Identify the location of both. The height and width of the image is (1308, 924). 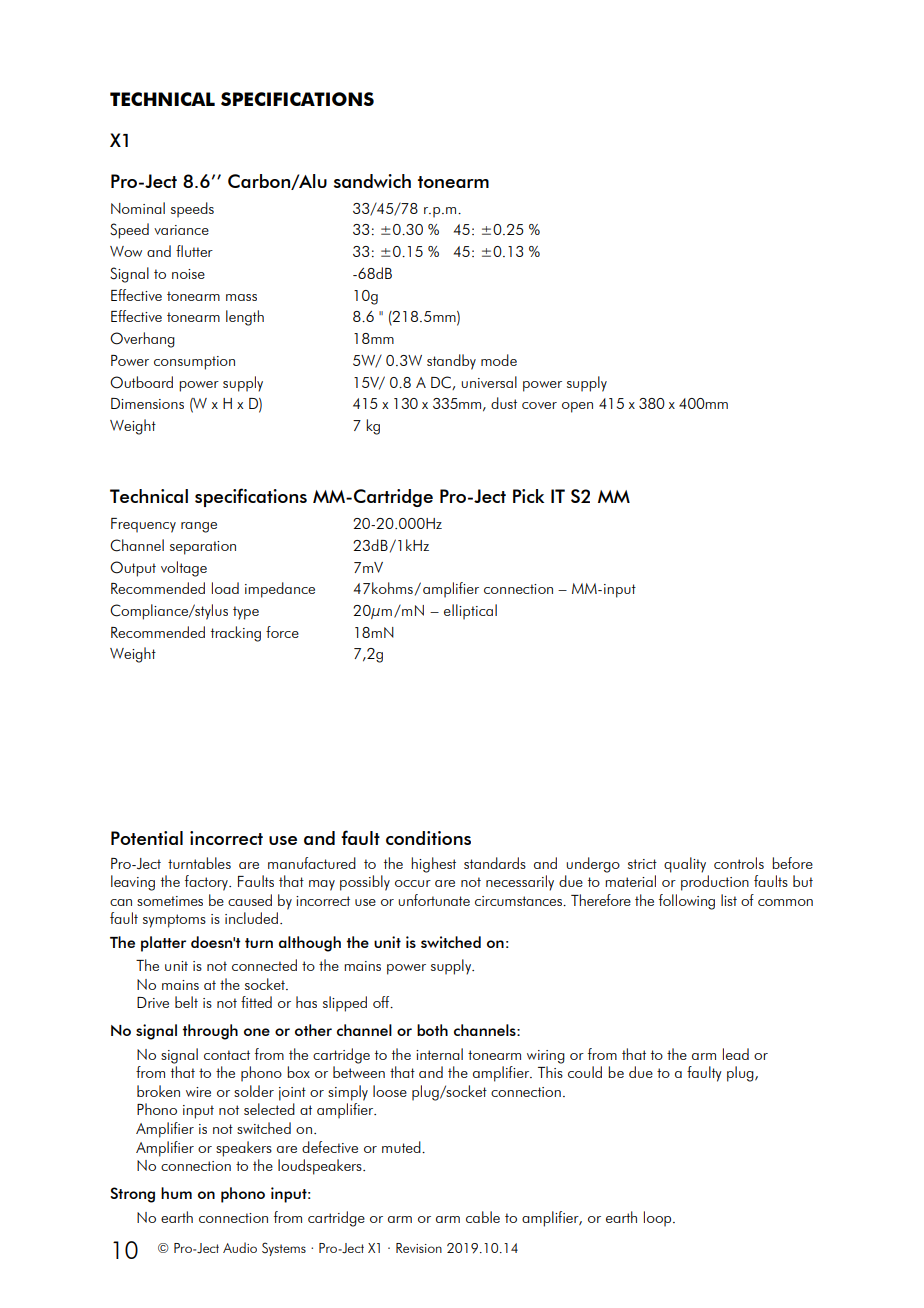
(432, 1030).
